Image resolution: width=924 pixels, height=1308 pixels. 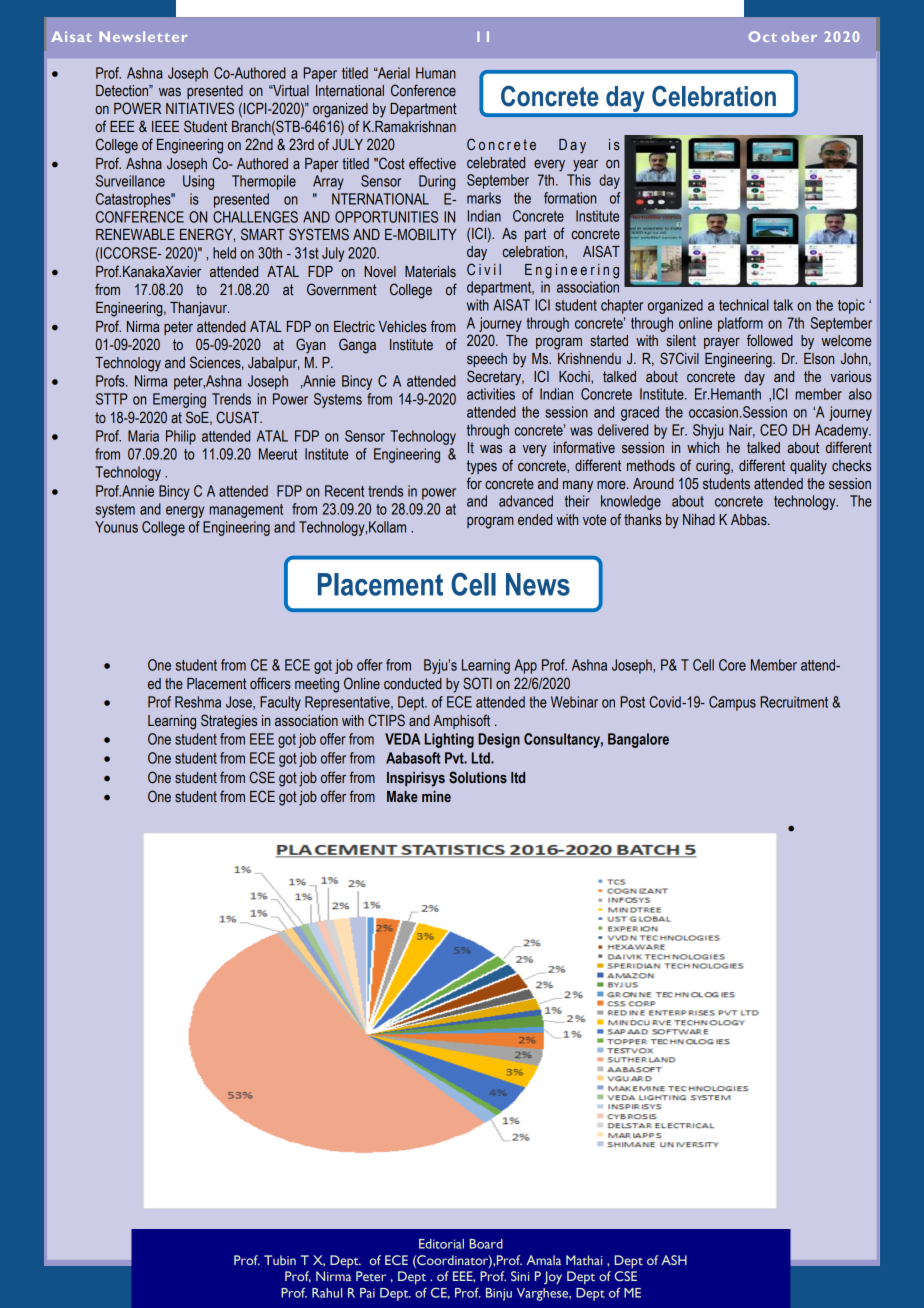 I want to click on Joy, so click(x=553, y=1277).
